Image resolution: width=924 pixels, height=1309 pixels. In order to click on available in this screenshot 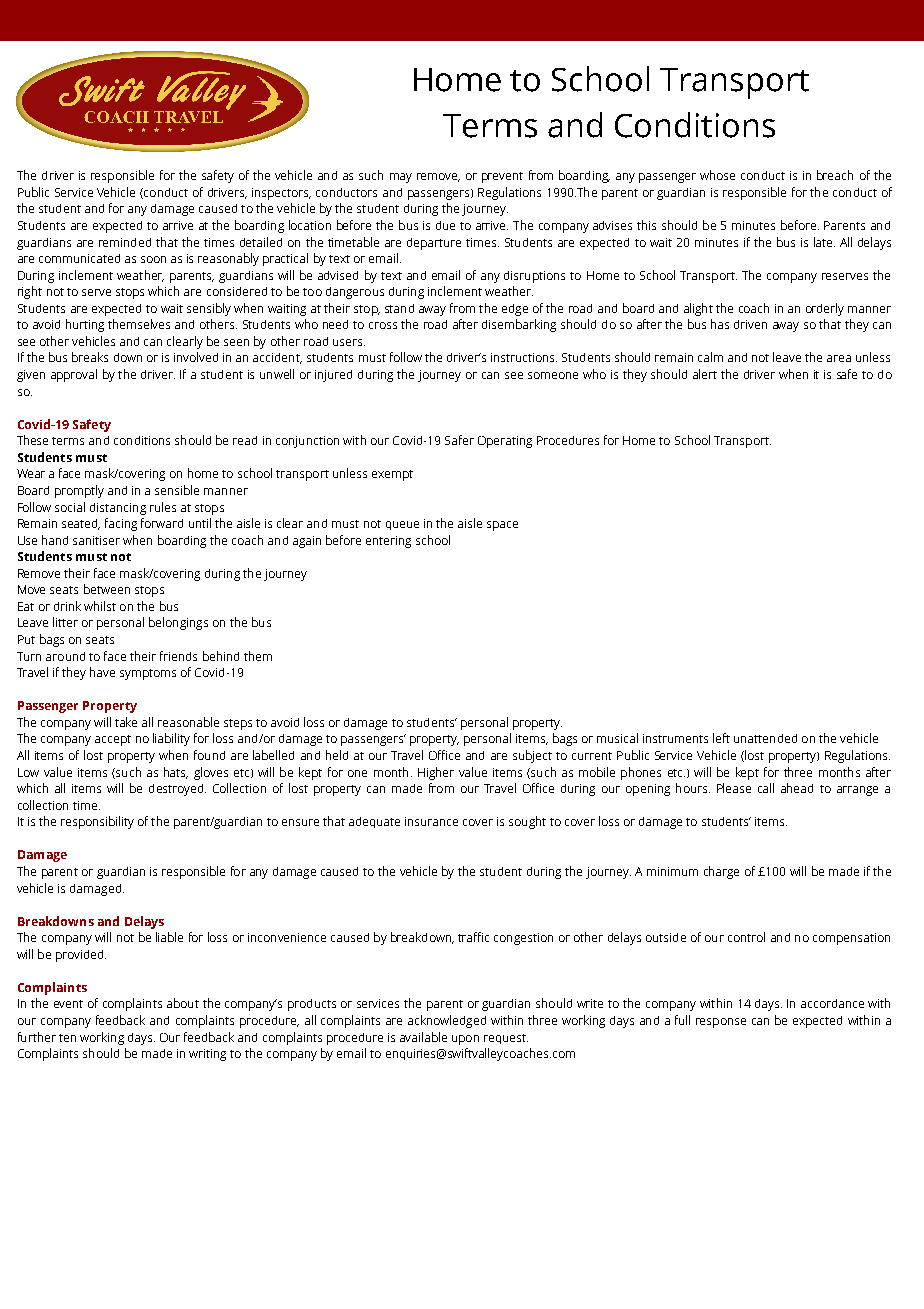, I will do `click(423, 1037)`.
